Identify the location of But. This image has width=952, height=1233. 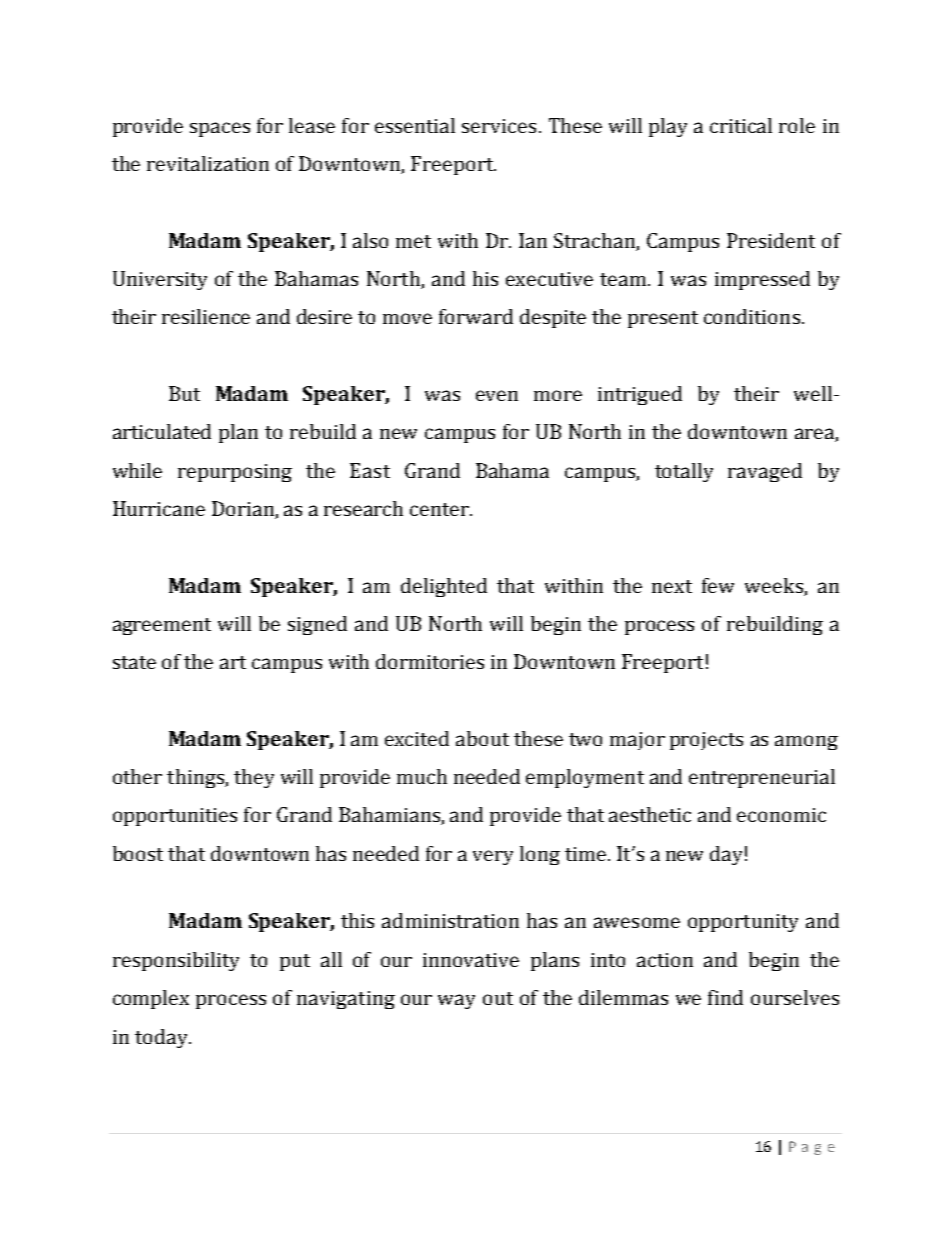
(184, 393).
